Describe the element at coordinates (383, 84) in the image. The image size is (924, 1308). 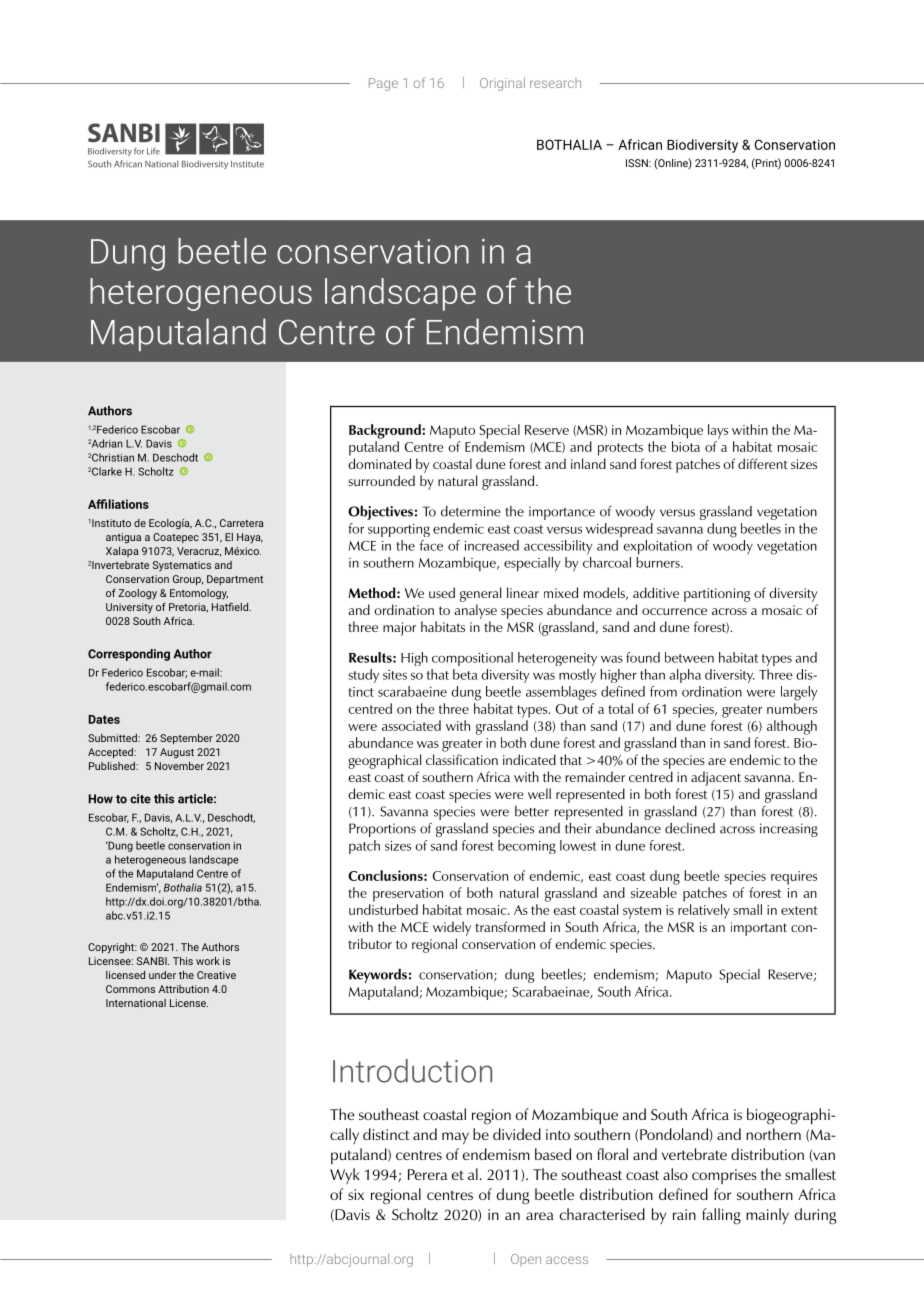
I see `Page` at that location.
